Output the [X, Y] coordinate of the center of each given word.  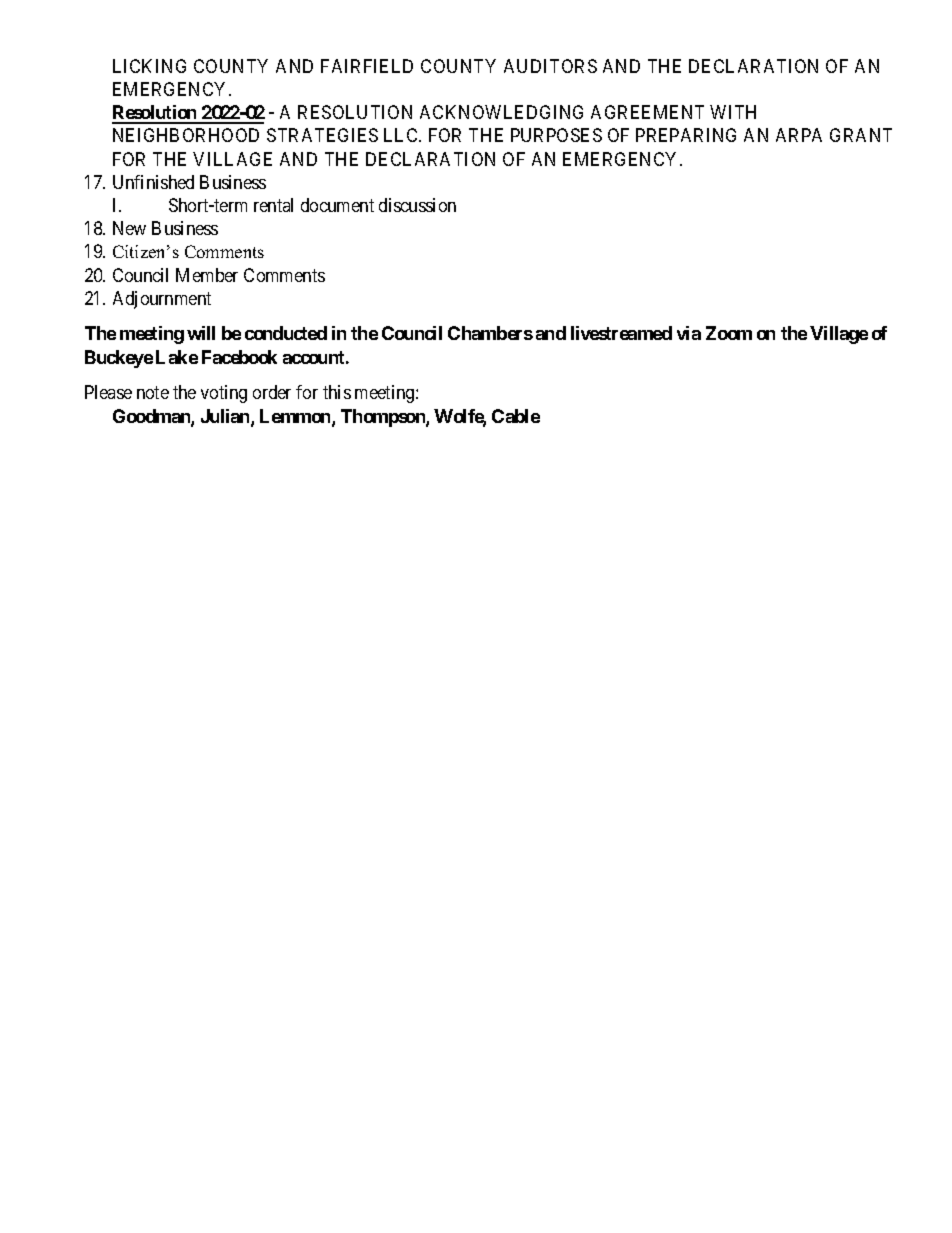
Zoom [729, 333]
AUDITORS [550, 66]
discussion [417, 205]
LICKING [149, 66]
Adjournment [162, 300]
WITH [733, 112]
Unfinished [153, 182]
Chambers [490, 333]
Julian [226, 417]
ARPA [799, 135]
